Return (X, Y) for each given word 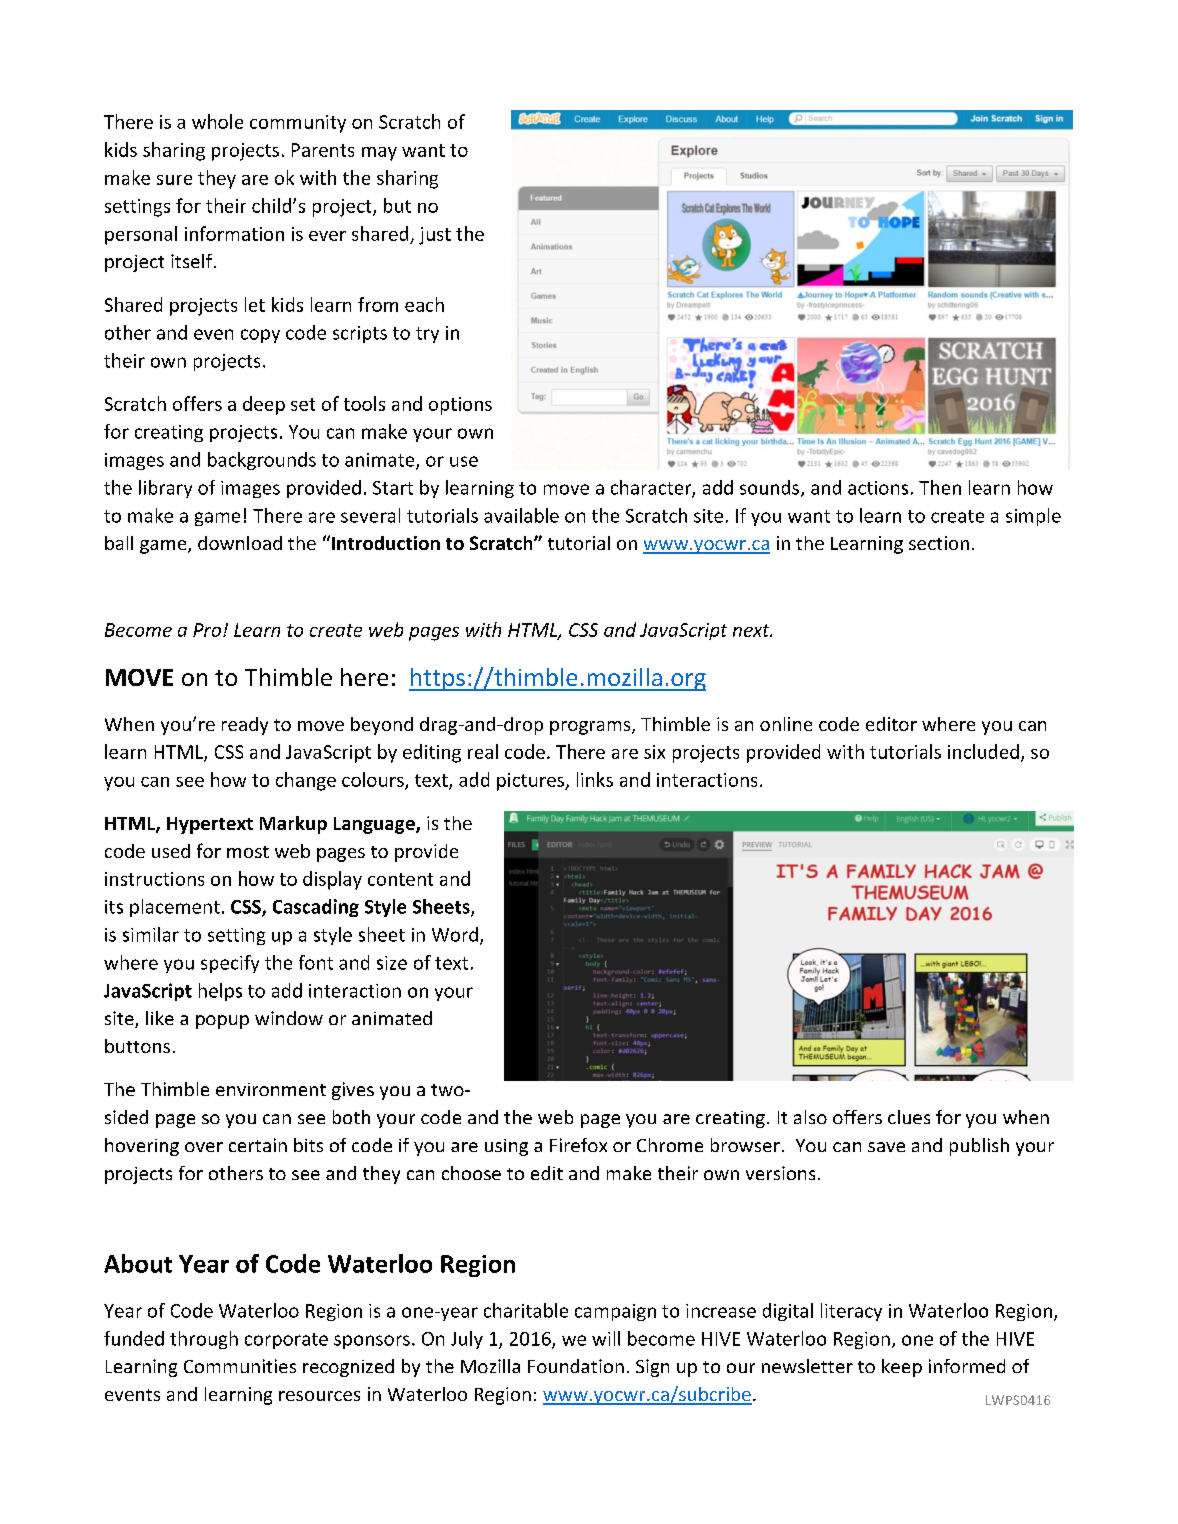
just (435, 236)
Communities (240, 1366)
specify (230, 964)
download (240, 543)
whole (217, 121)
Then (940, 487)
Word (455, 934)
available (521, 515)
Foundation (576, 1366)
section (939, 543)
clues (909, 1117)
